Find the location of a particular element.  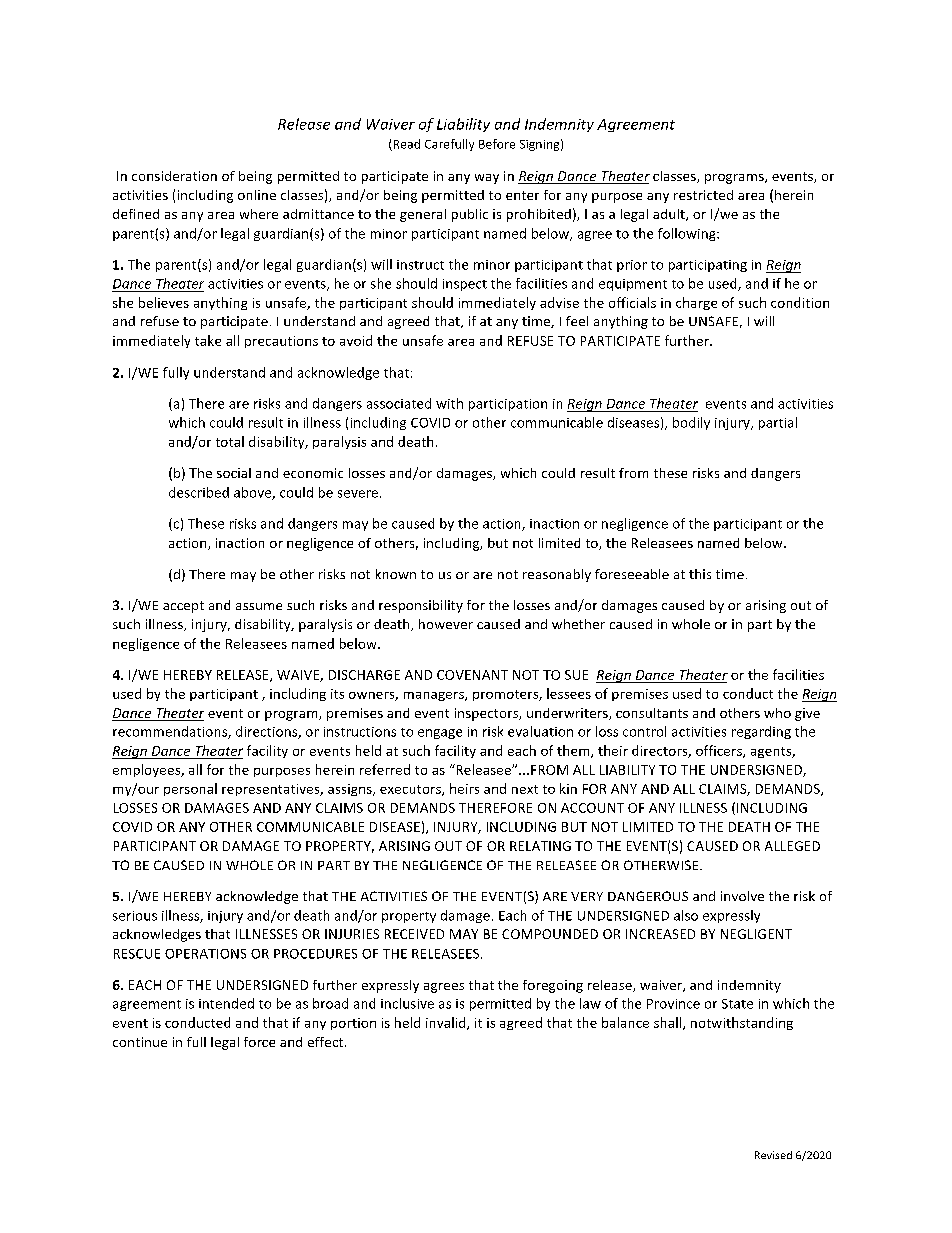

restricted is located at coordinates (703, 195).
